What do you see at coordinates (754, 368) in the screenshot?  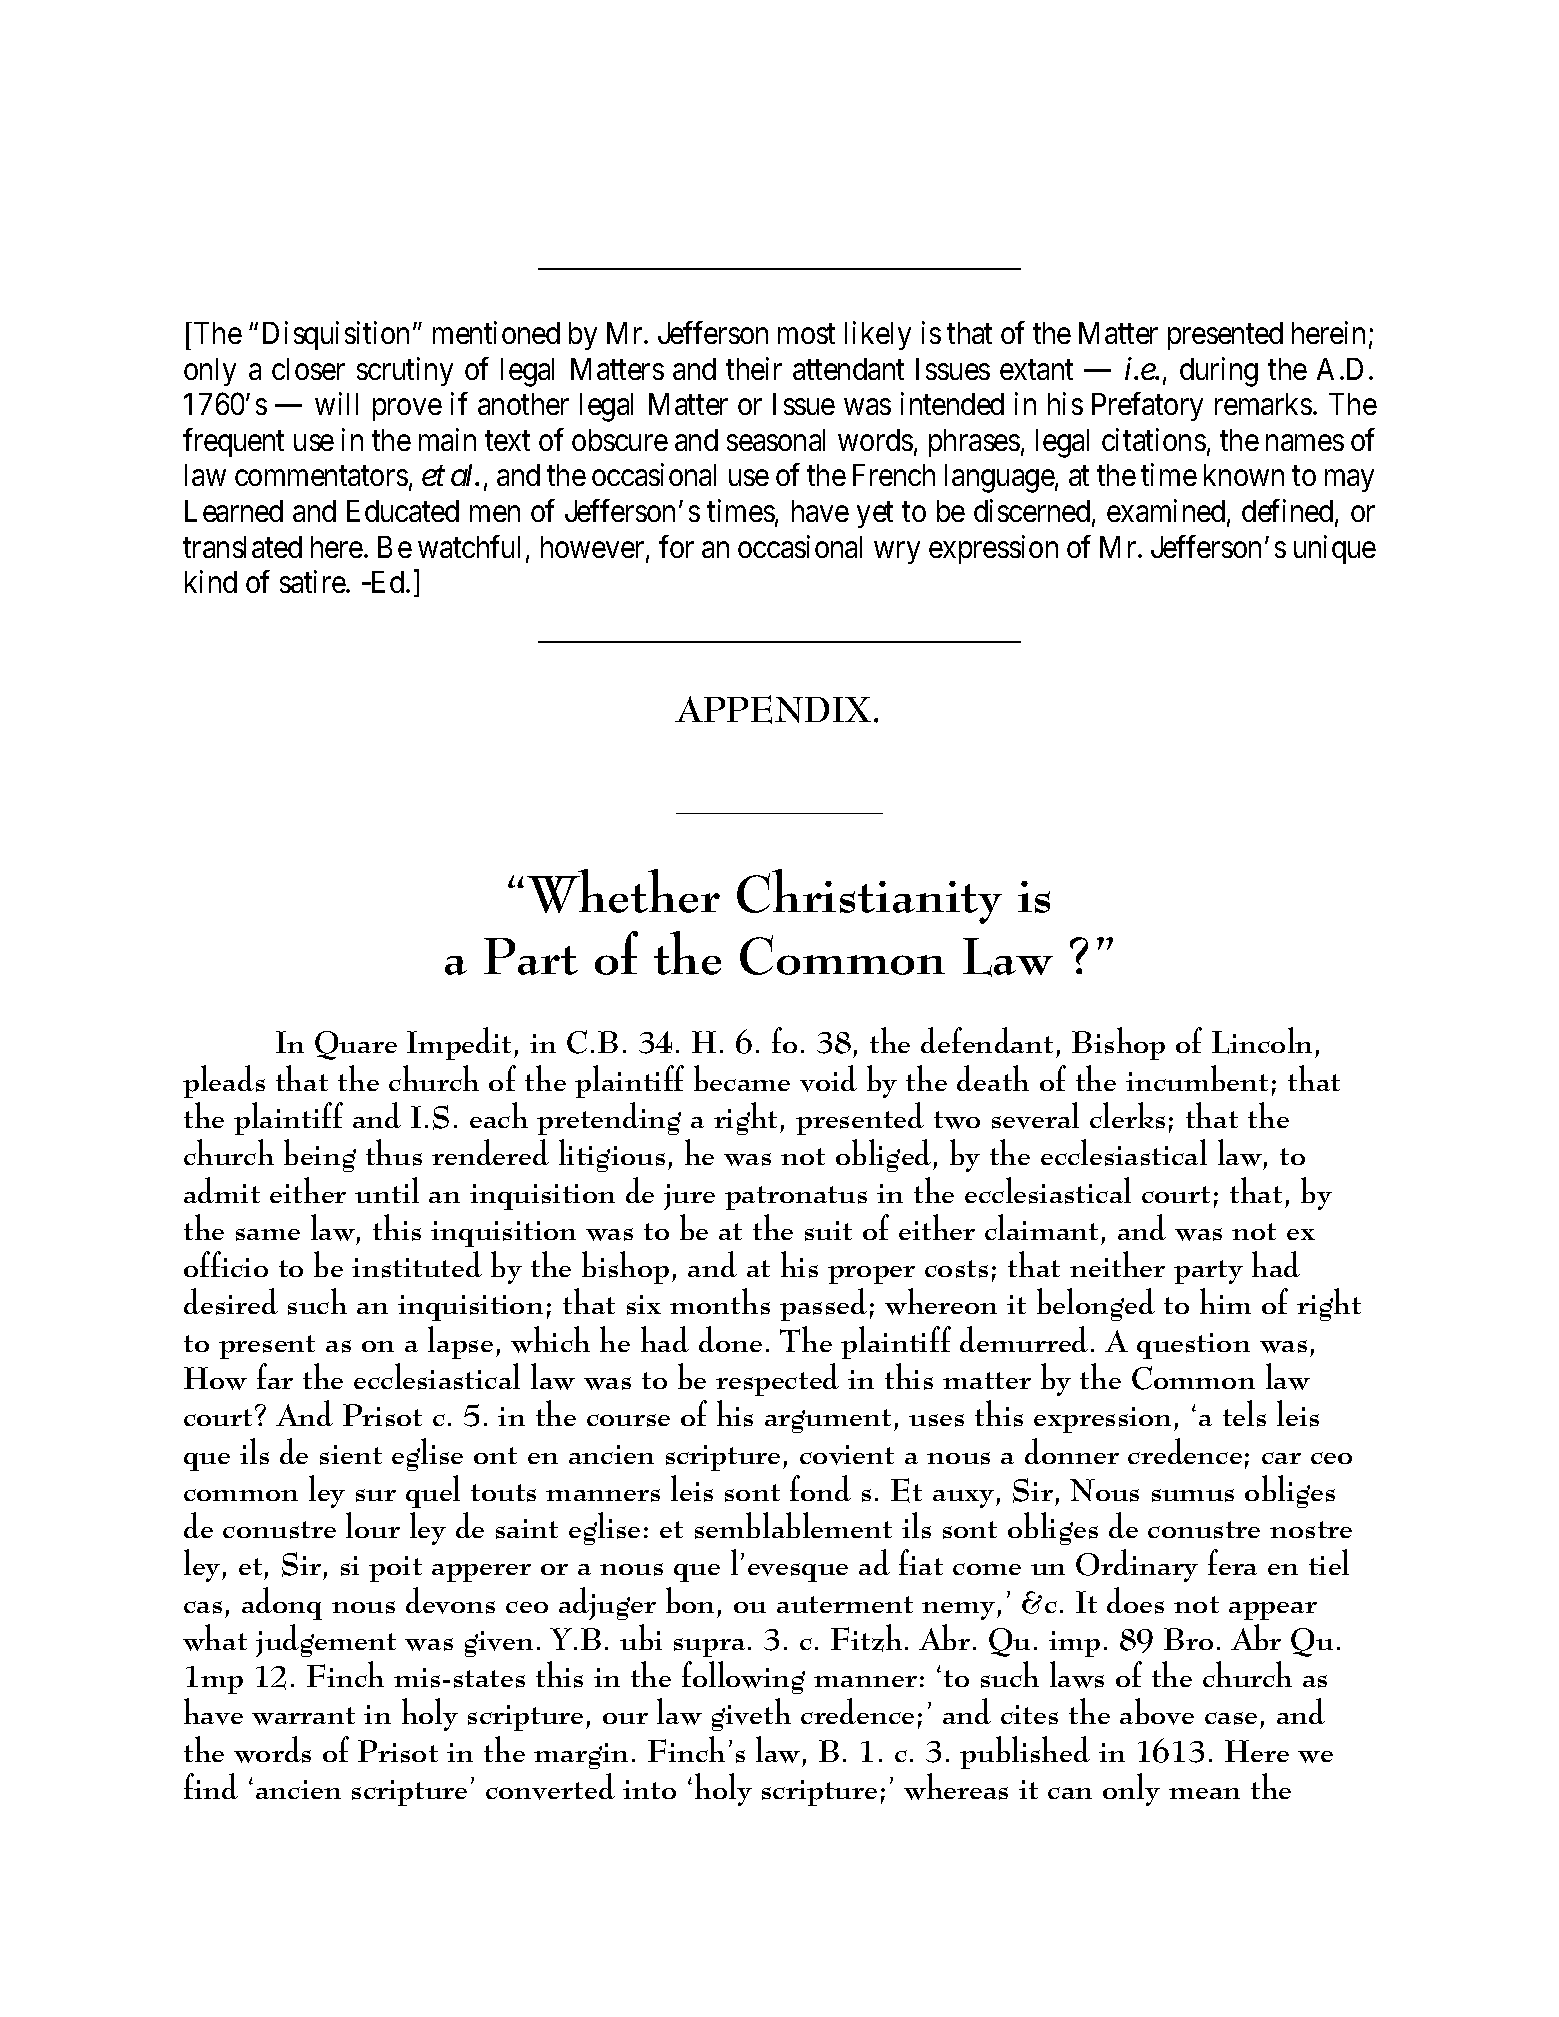 I see `their` at bounding box center [754, 368].
